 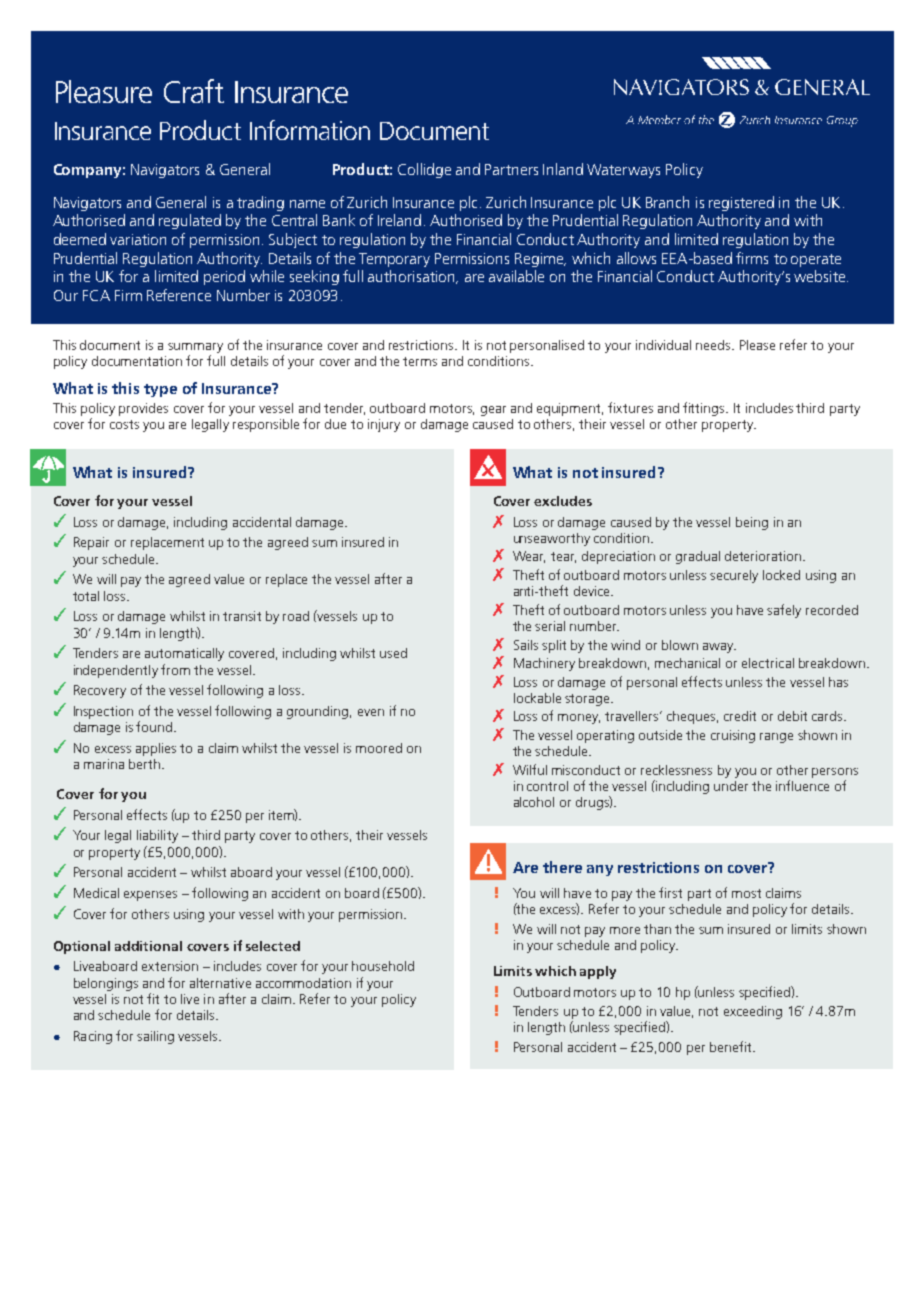 I want to click on Wear, so click(x=529, y=557).
